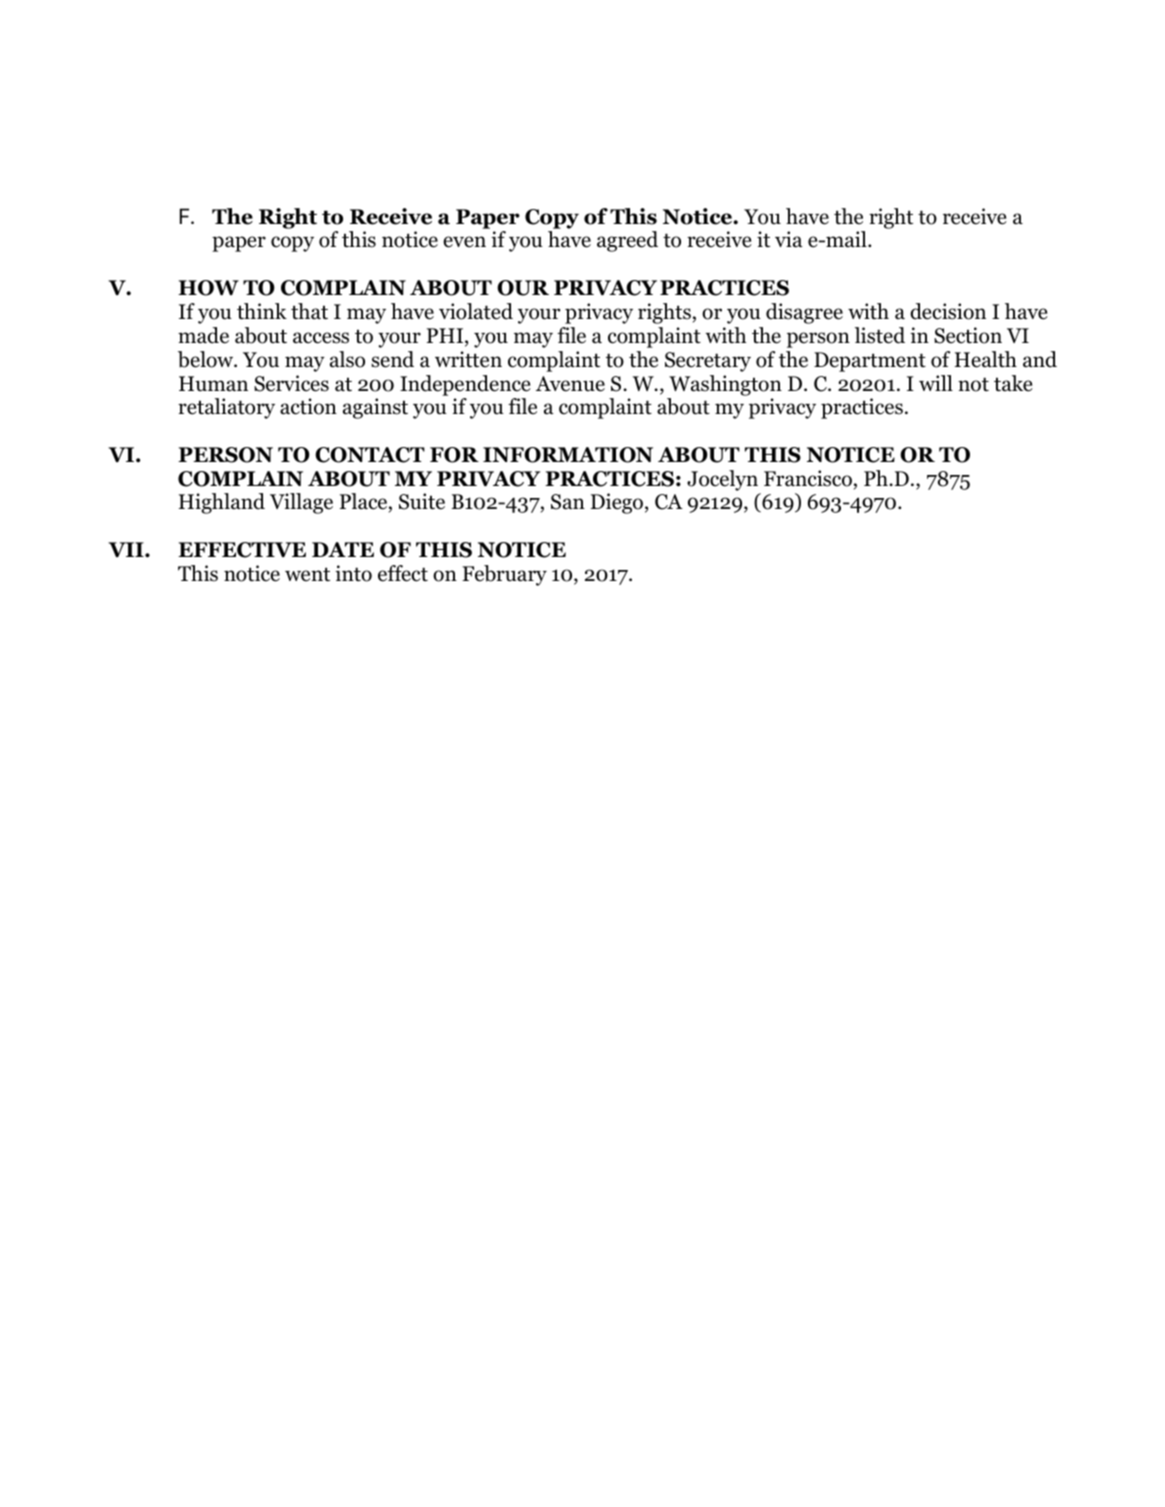  I want to click on February, so click(504, 575).
